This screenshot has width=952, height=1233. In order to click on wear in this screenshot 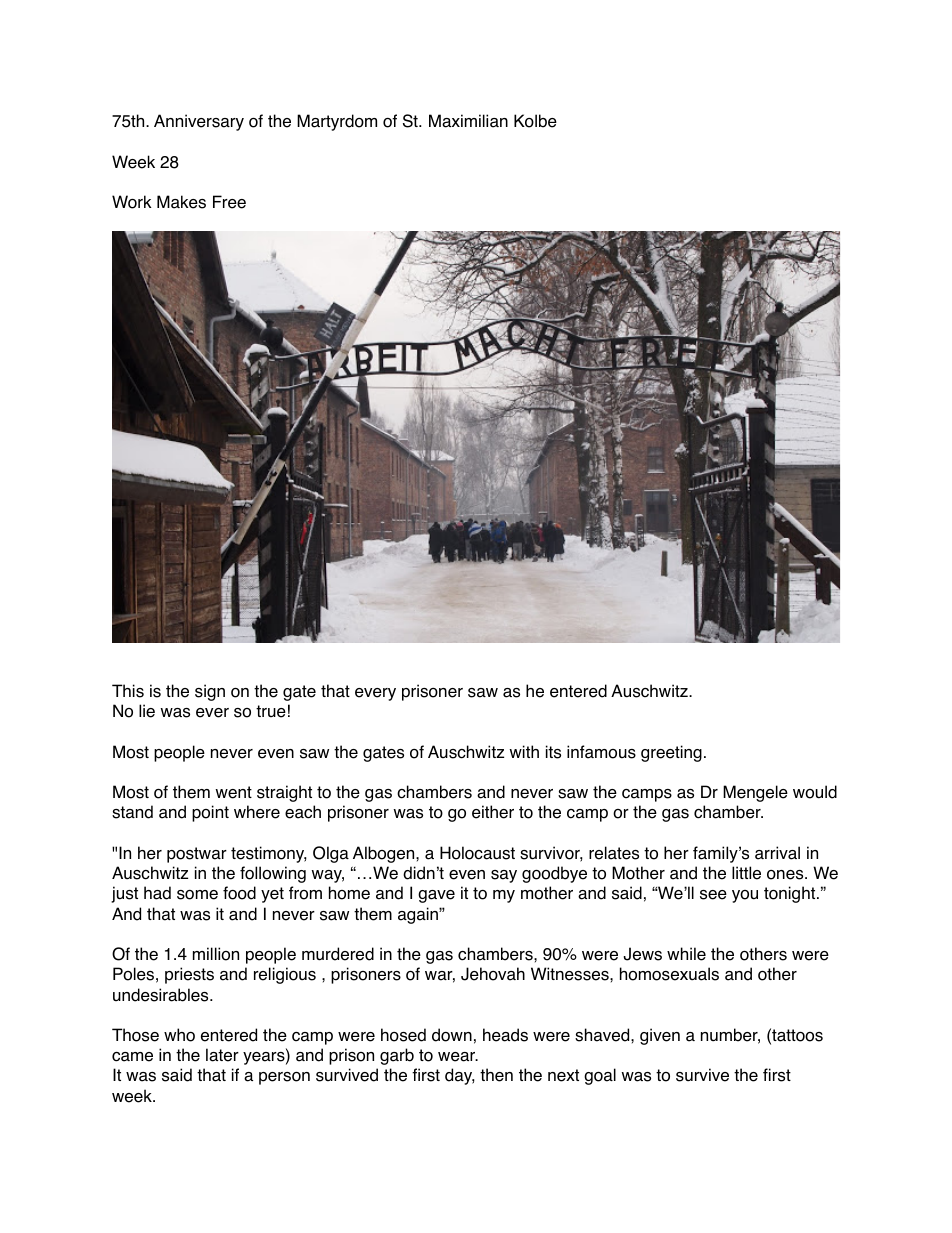, I will do `click(458, 1057)`.
